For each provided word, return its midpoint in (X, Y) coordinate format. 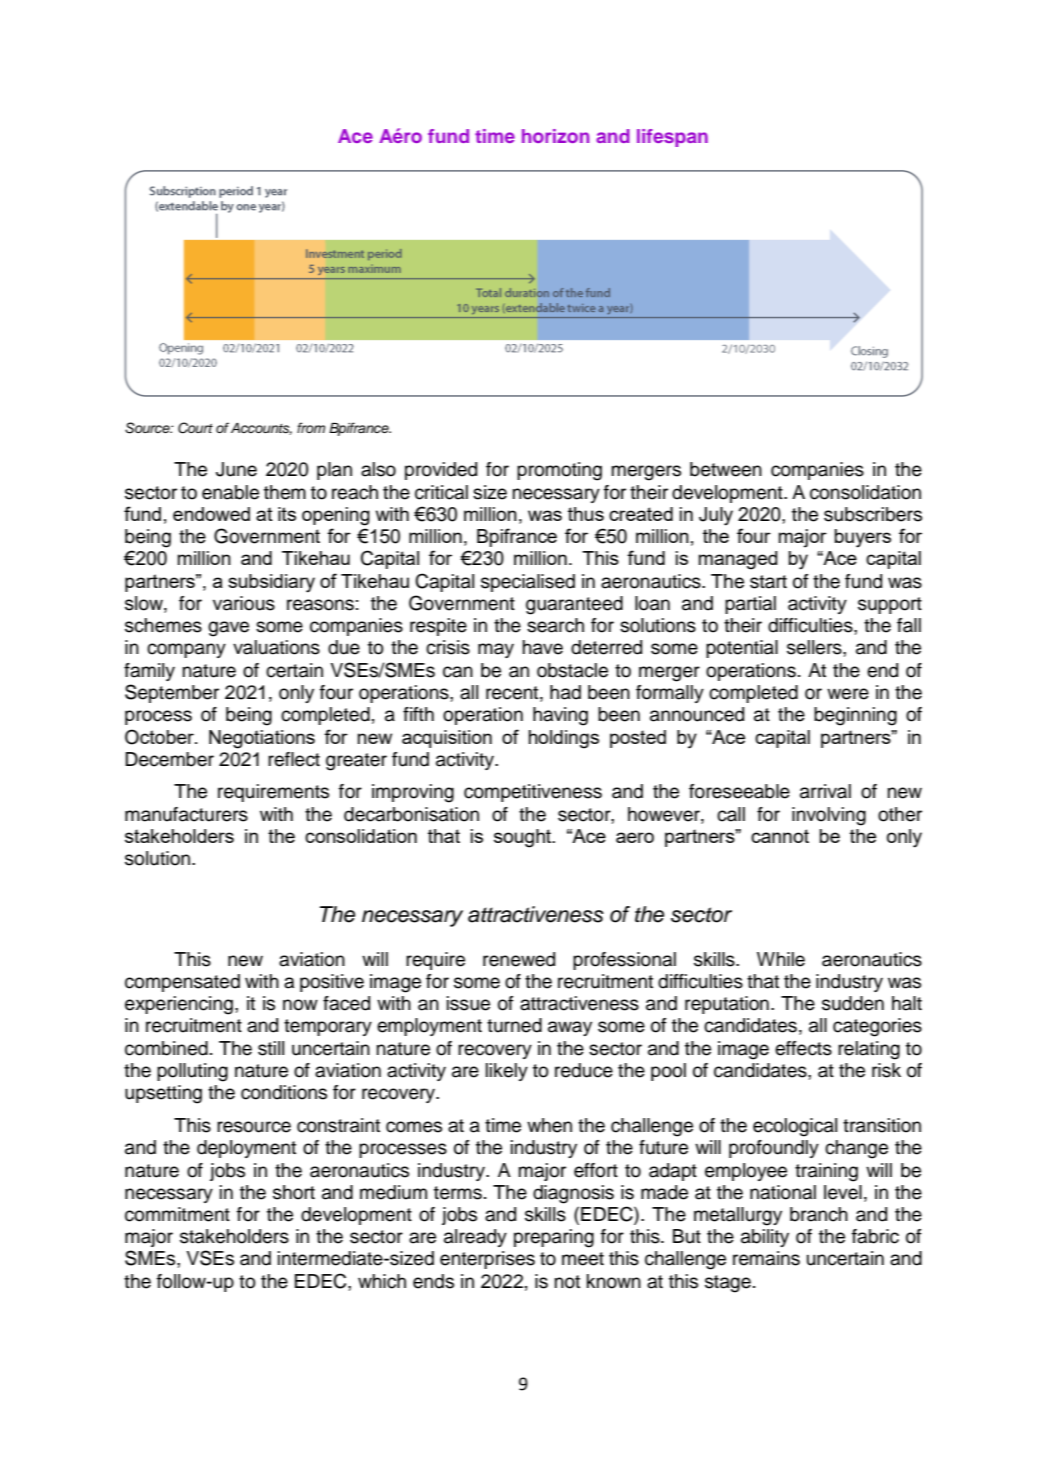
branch (819, 1214)
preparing (554, 1238)
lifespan (672, 138)
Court (195, 428)
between (726, 469)
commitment (177, 1214)
